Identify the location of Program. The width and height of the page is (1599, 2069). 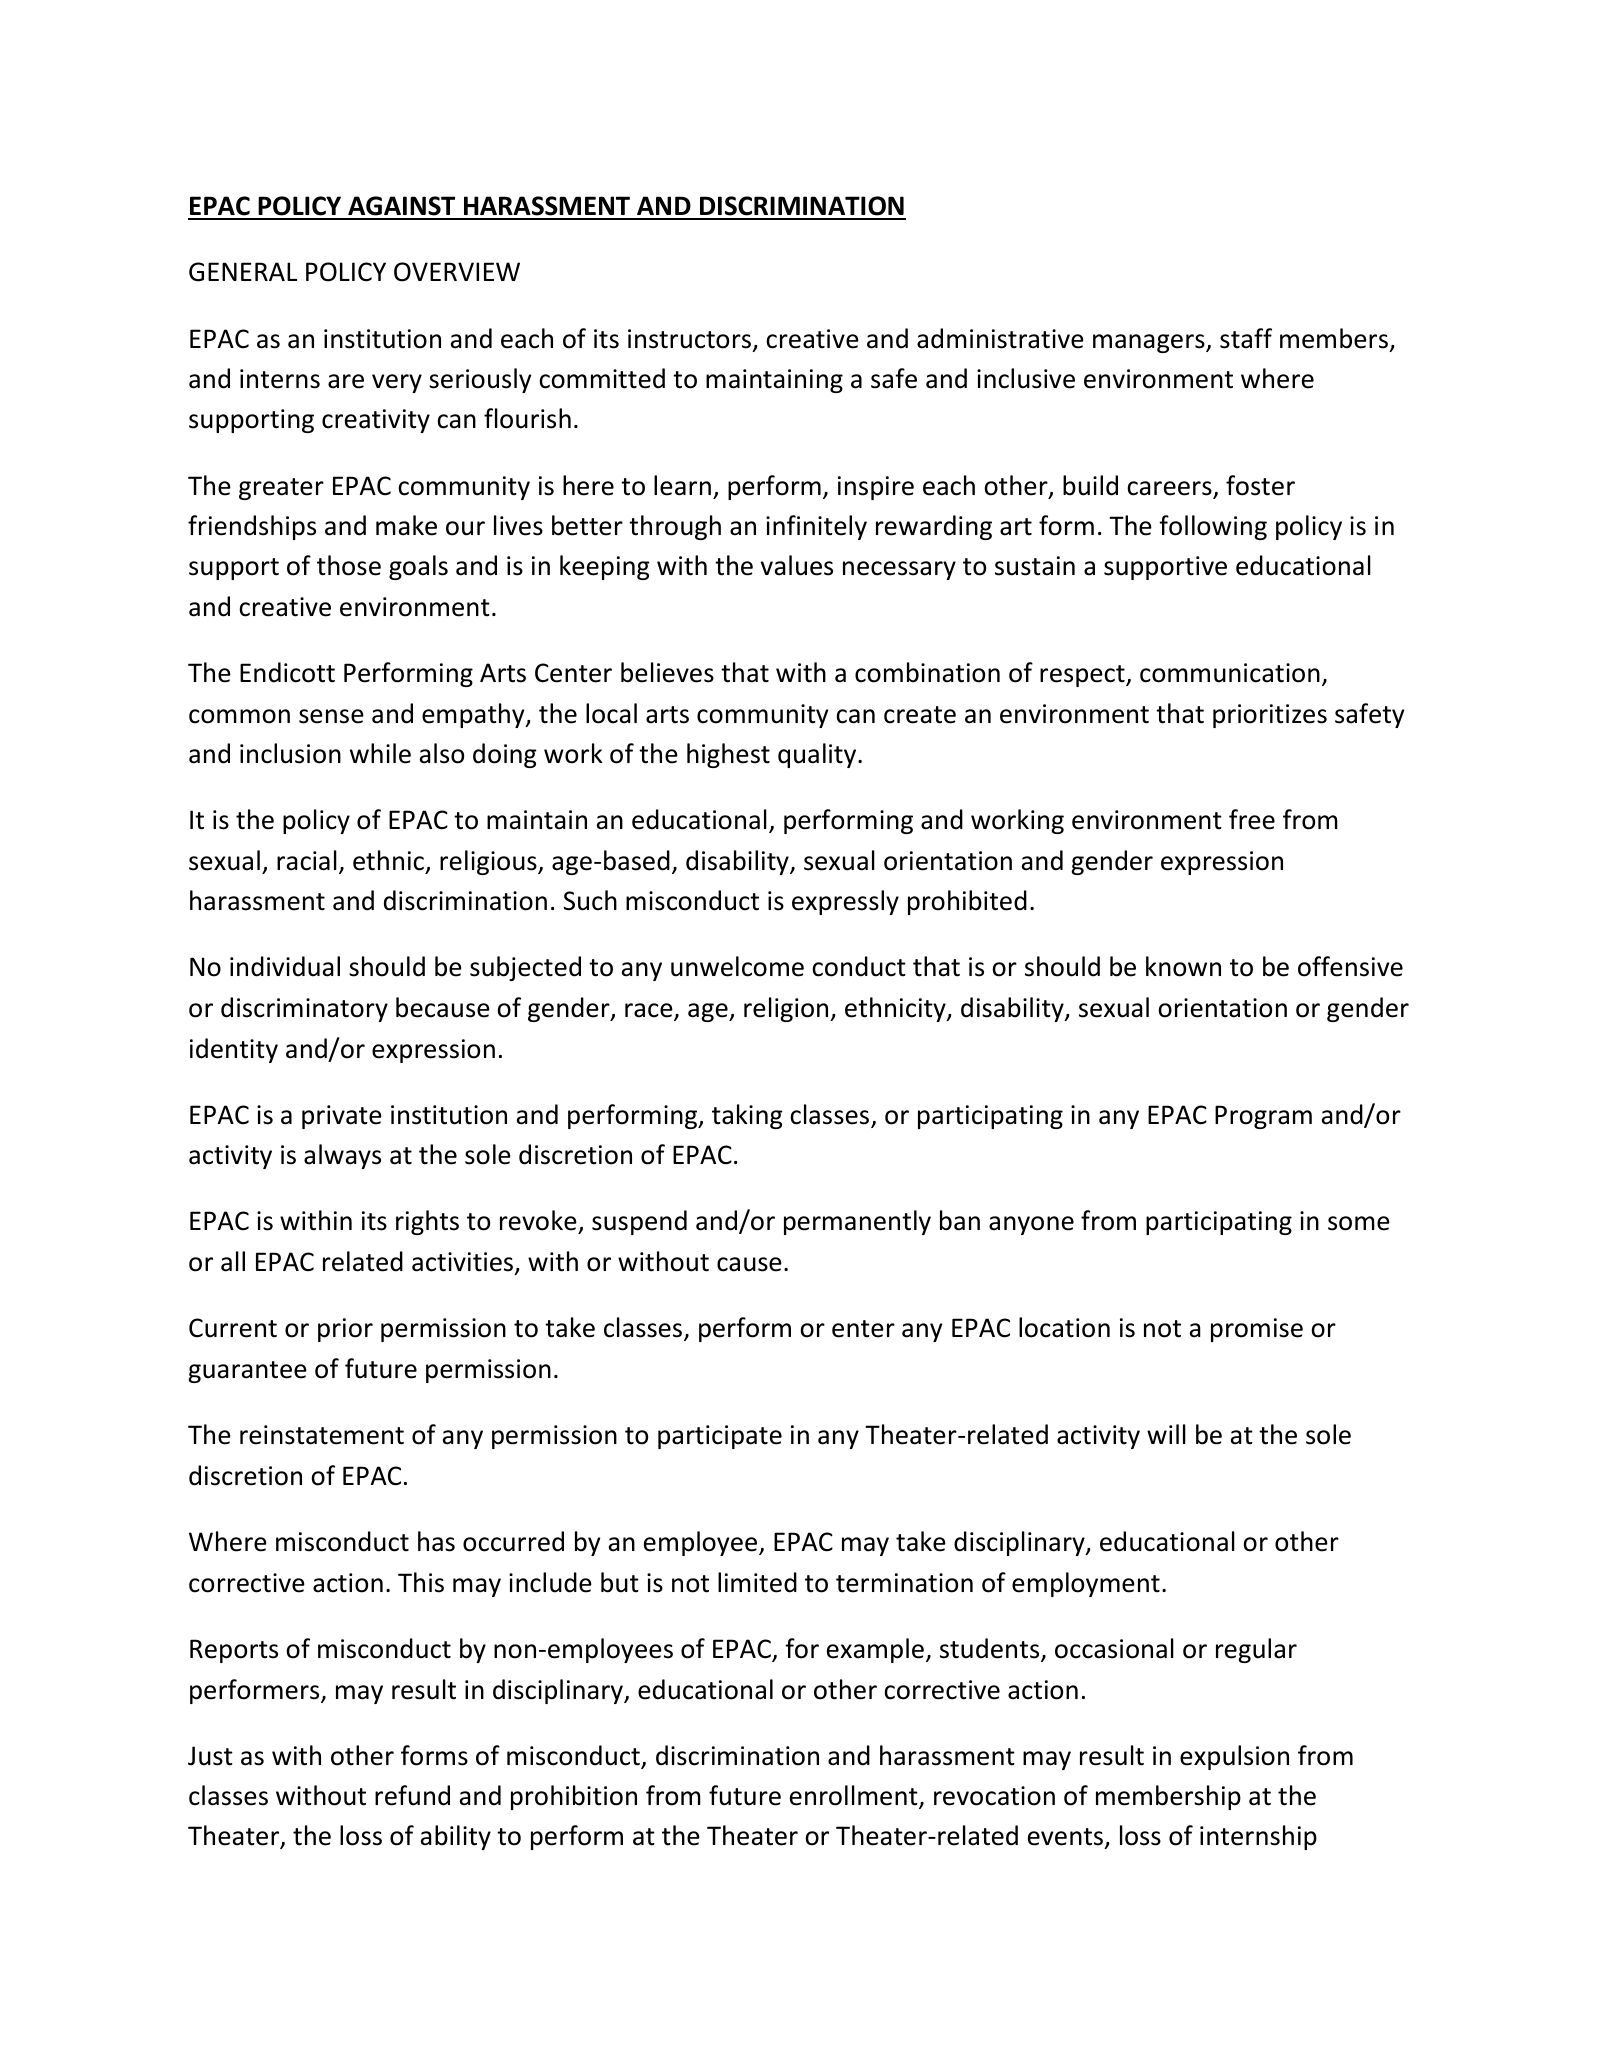
(1263, 1117).
